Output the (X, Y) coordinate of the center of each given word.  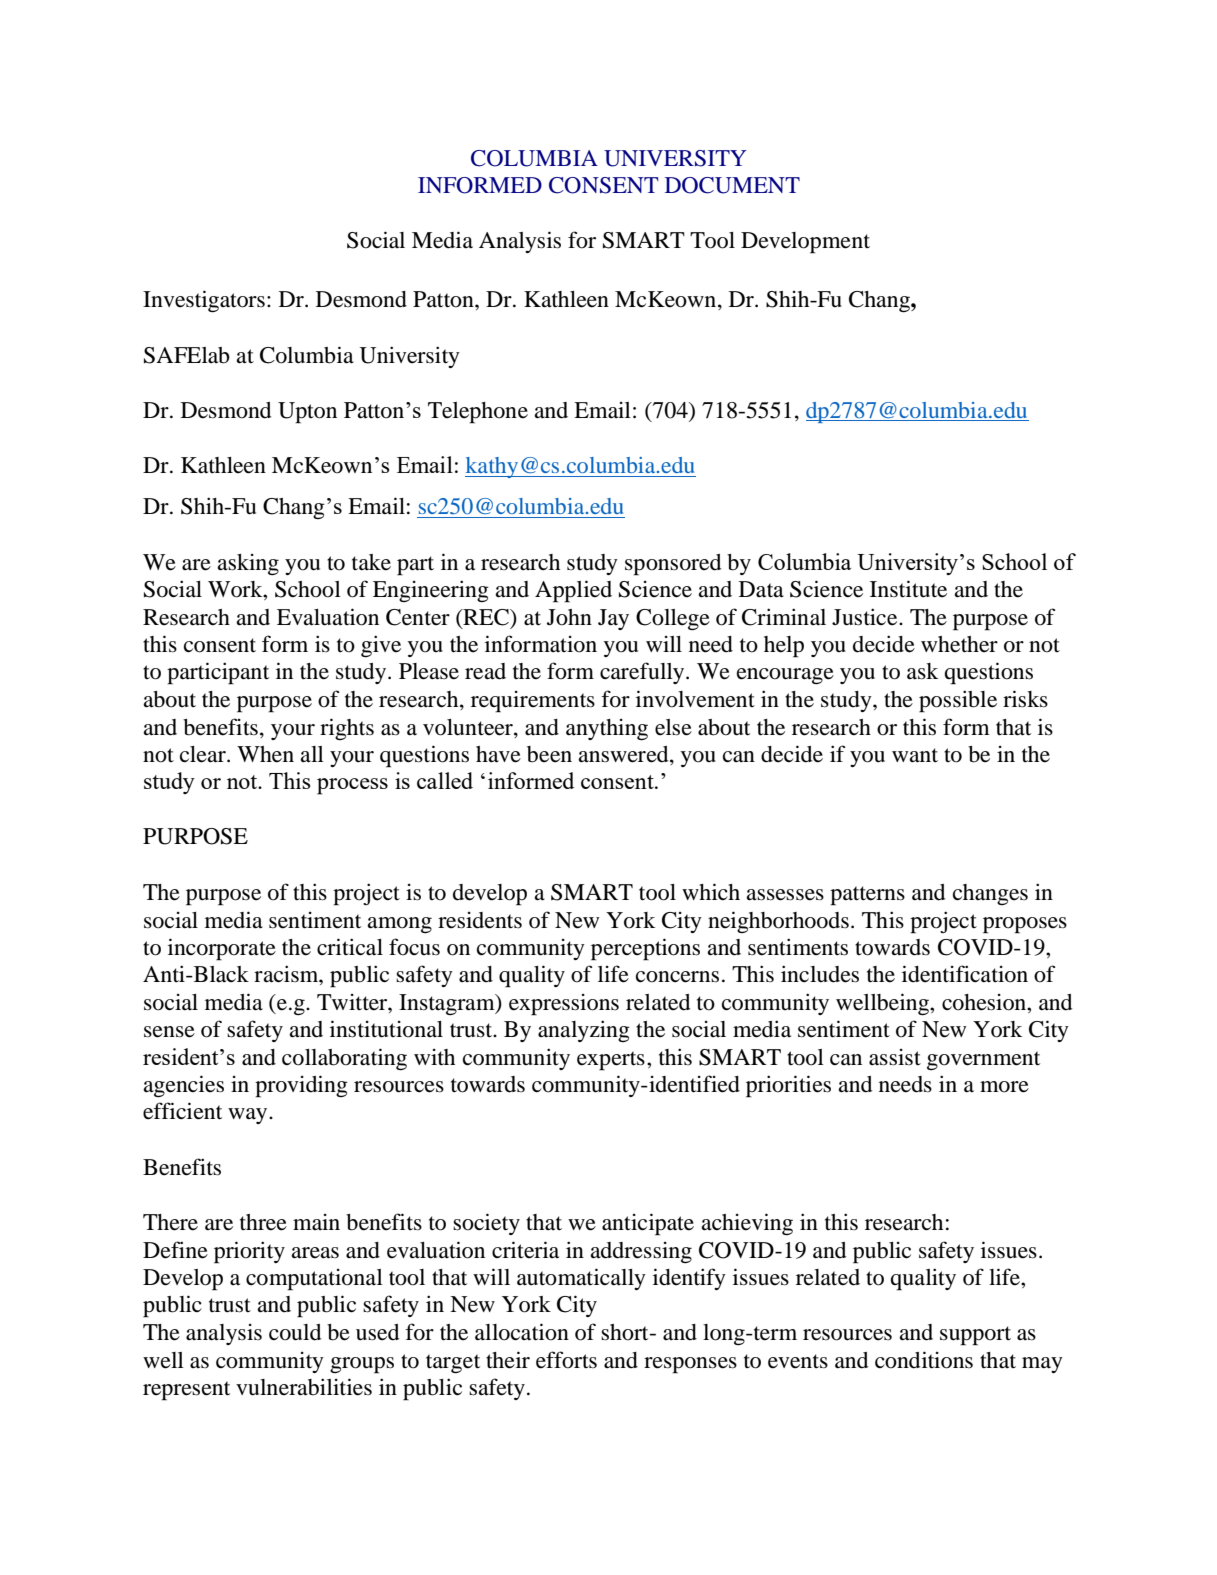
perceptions (645, 949)
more (1004, 1087)
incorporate (222, 949)
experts (611, 1061)
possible (958, 701)
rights (347, 729)
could (295, 1332)
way (249, 1116)
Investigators (204, 301)
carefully (643, 673)
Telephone (478, 413)
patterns (867, 896)
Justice (866, 617)
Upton (307, 413)
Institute (908, 589)
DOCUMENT (732, 185)
